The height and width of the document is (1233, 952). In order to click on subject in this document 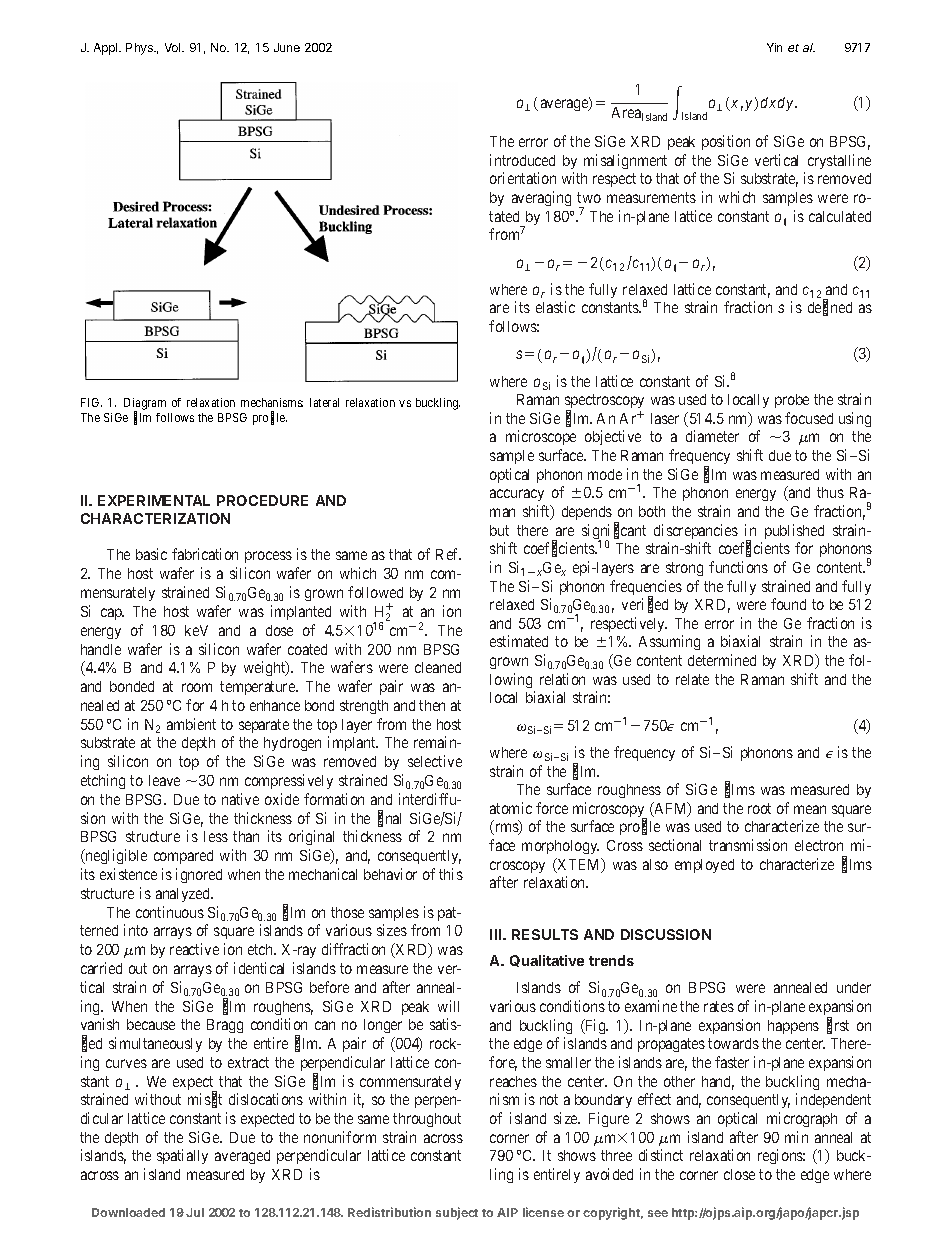, I will do `click(457, 1213)`.
